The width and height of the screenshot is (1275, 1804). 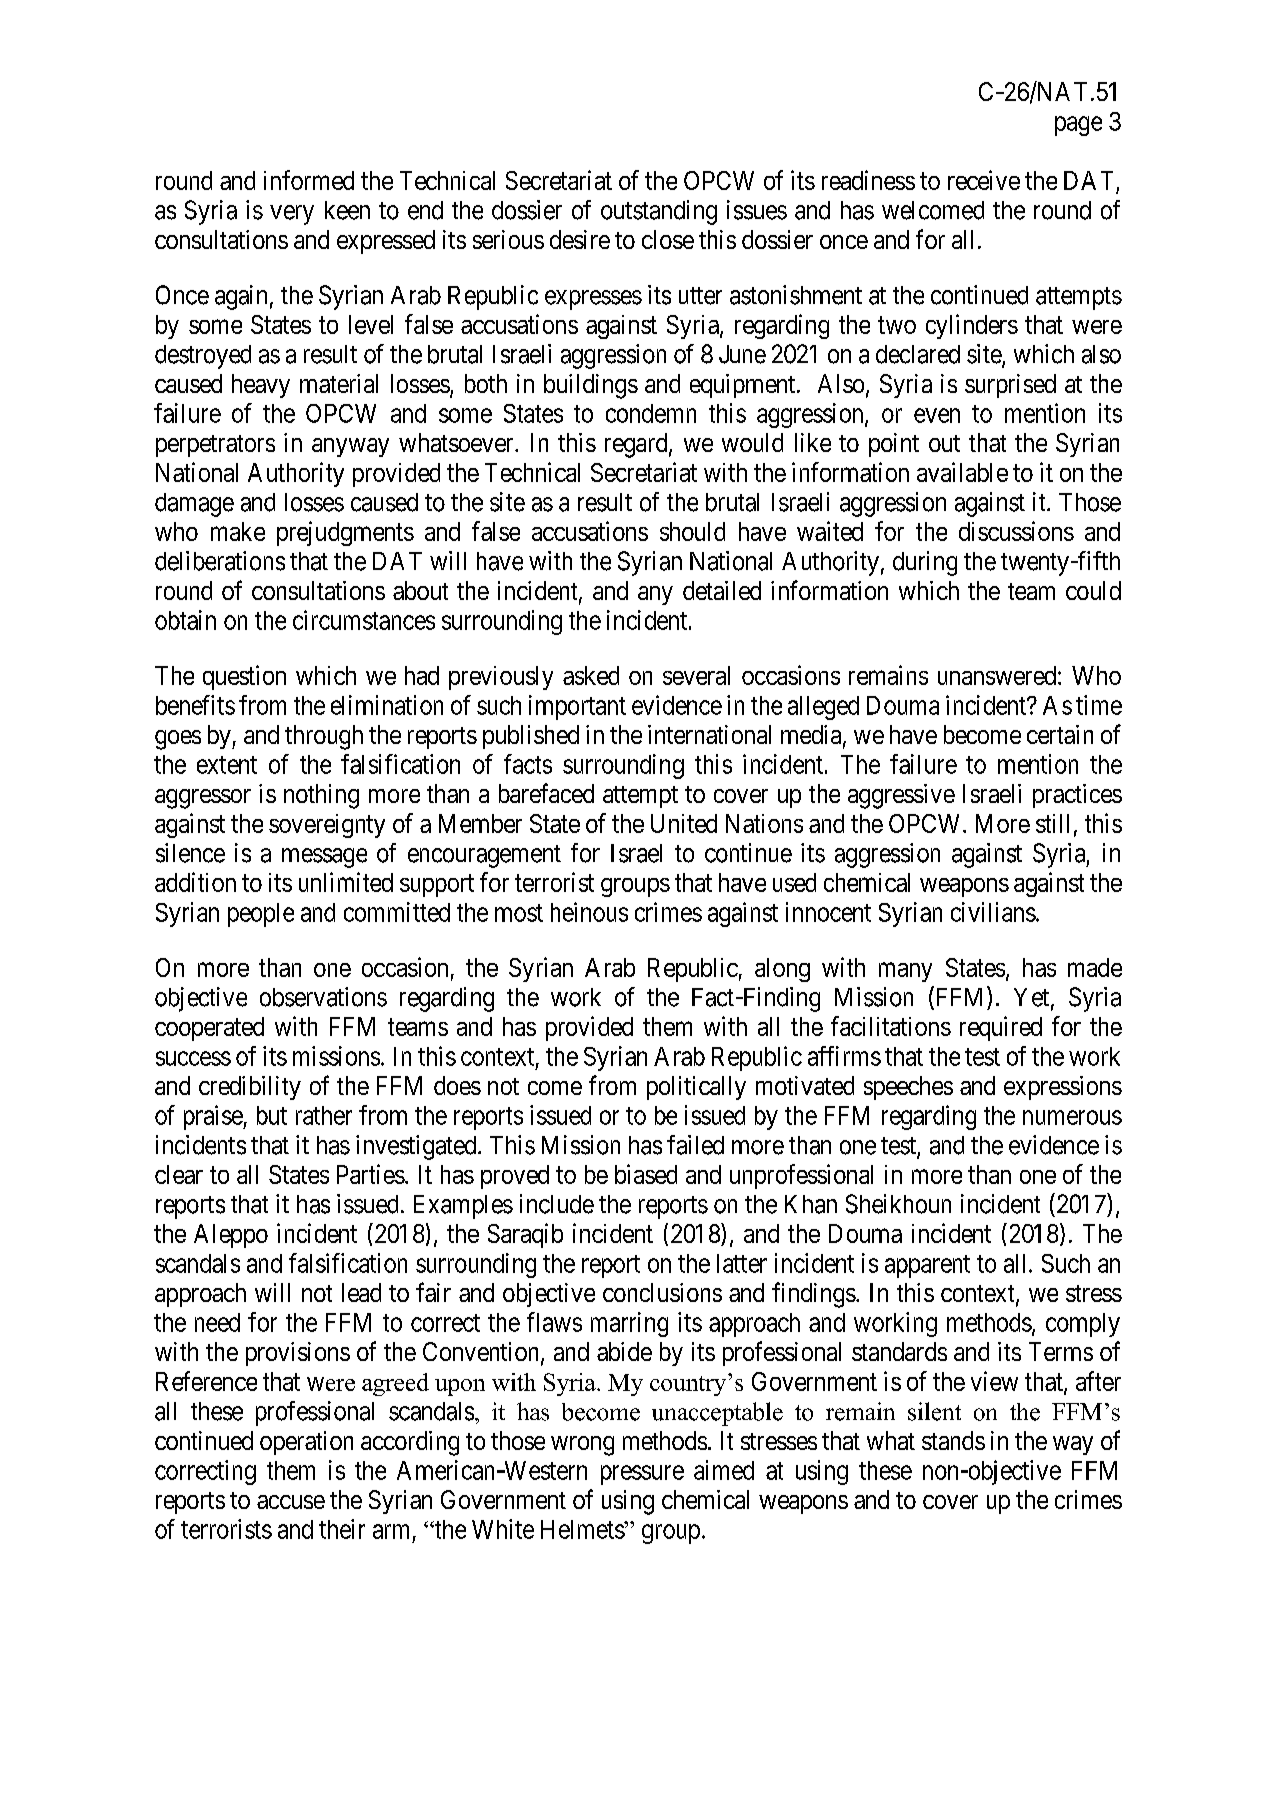 What do you see at coordinates (1001, 1028) in the screenshot?
I see `required` at bounding box center [1001, 1028].
